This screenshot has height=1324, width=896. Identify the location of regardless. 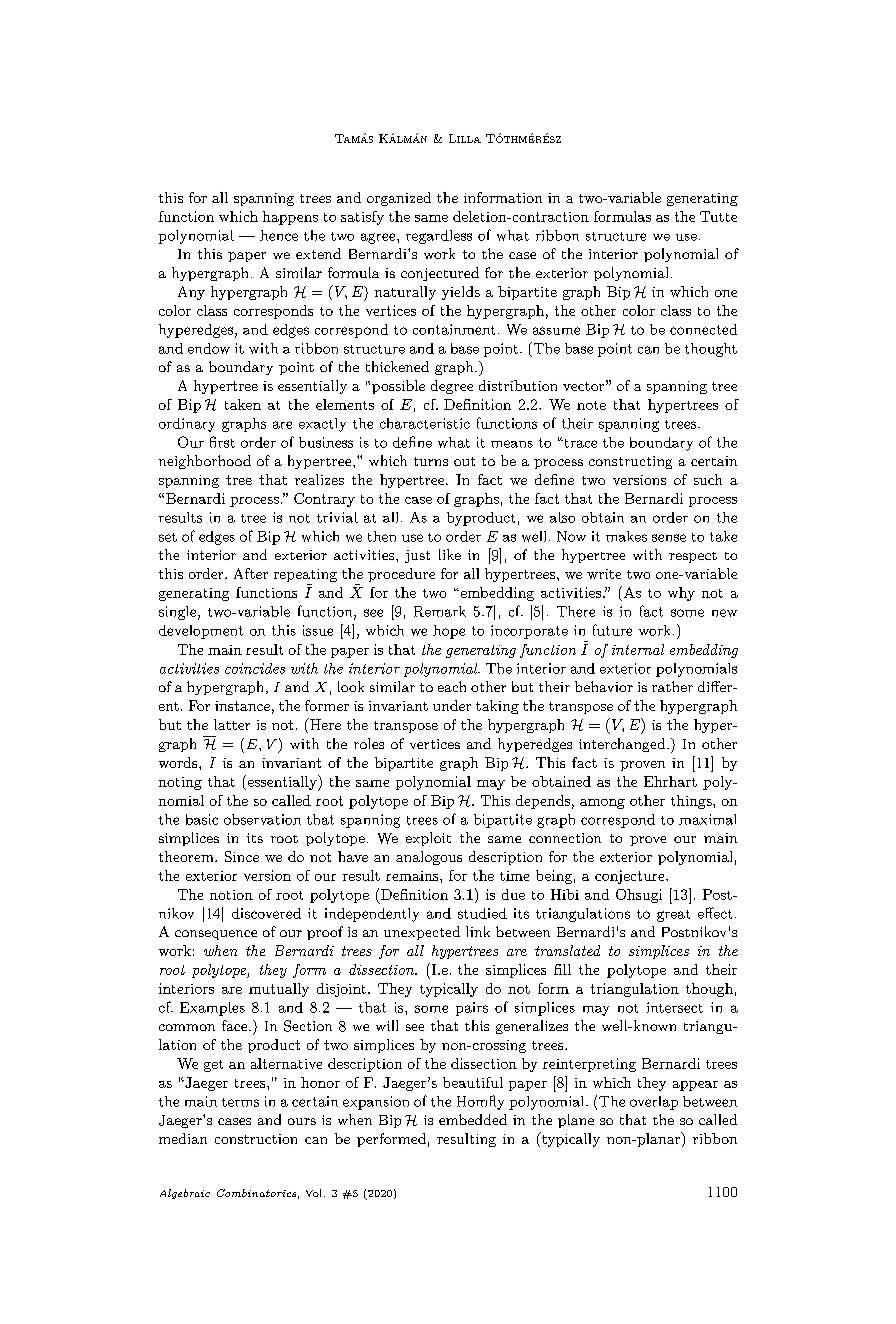
(439, 237).
